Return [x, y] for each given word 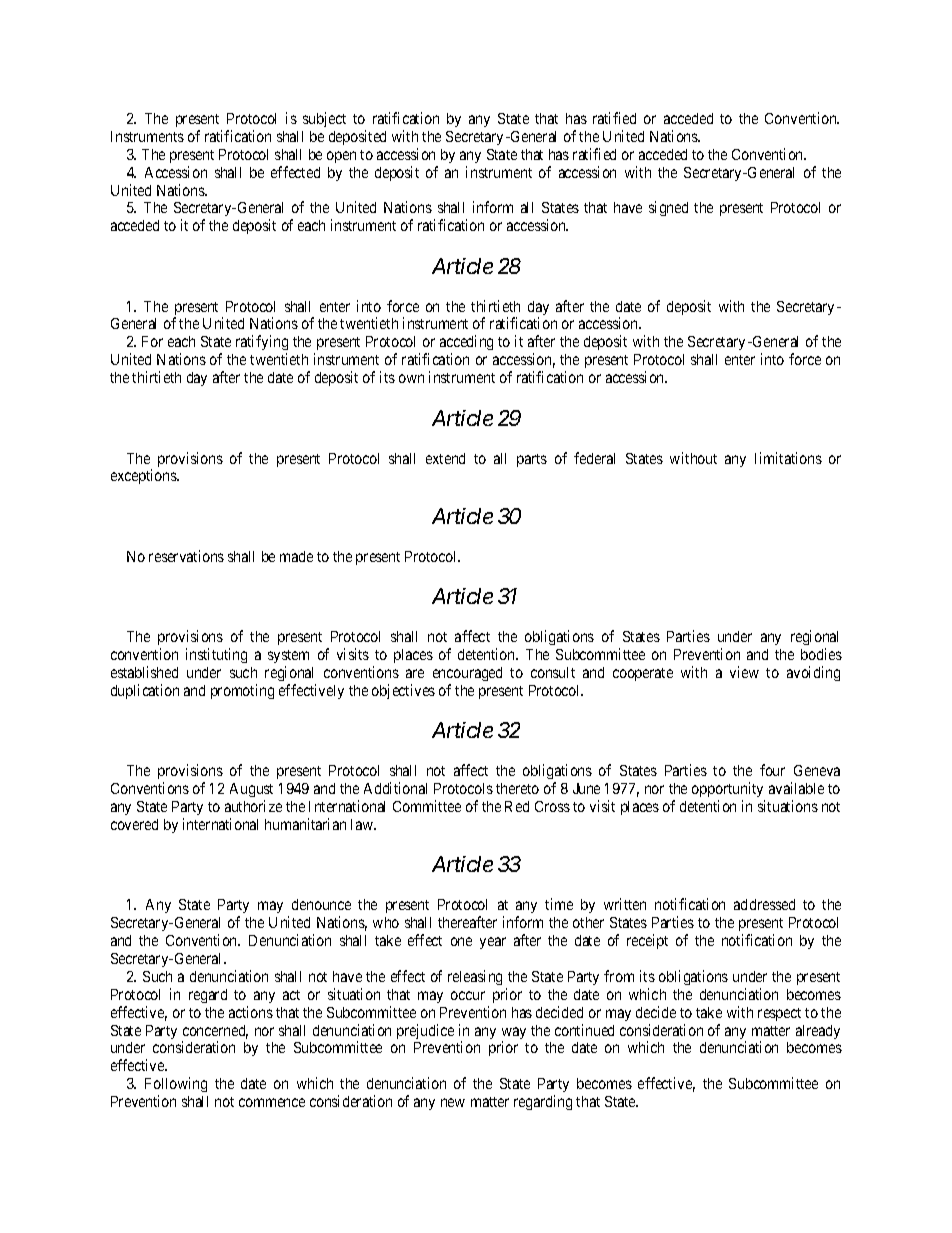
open [341, 157]
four [772, 770]
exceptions [144, 476]
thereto [517, 788]
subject [324, 119]
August [251, 790]
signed [668, 208]
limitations [788, 458]
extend [445, 458]
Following [176, 1086]
